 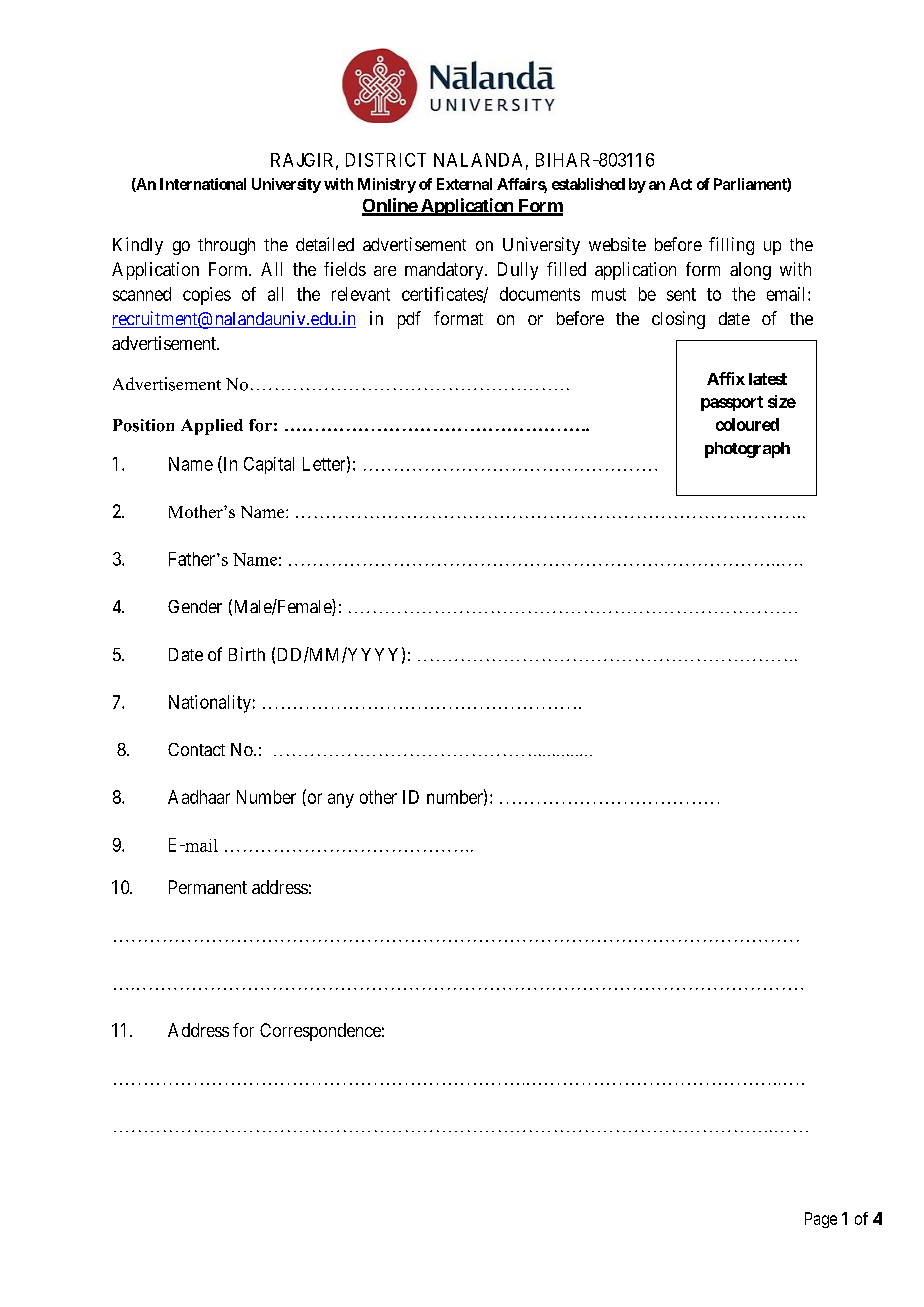 What do you see at coordinates (341, 800) in the image?
I see `any` at bounding box center [341, 800].
